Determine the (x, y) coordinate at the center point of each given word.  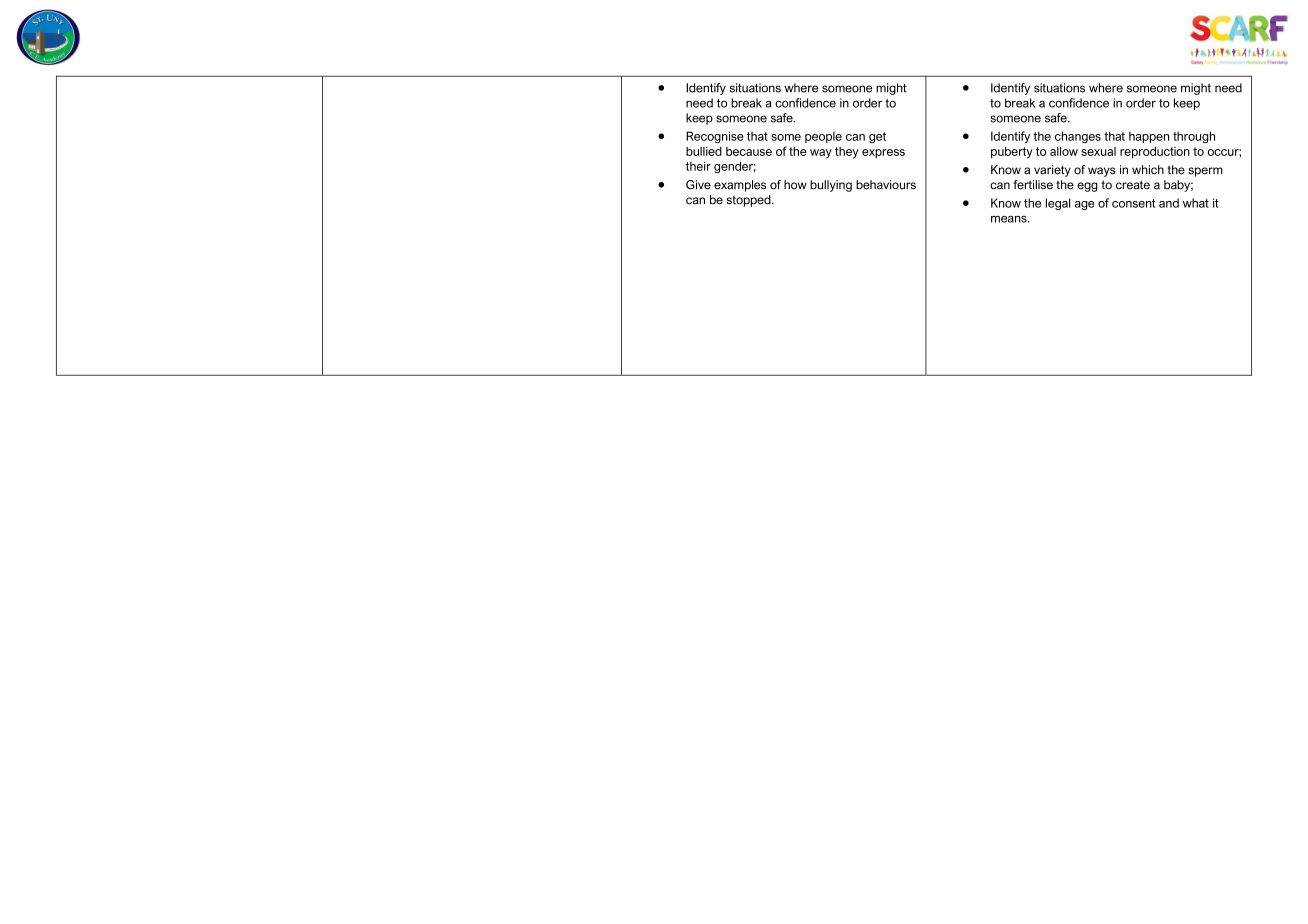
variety (1052, 171)
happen (1149, 137)
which (1148, 170)
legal (1058, 204)
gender (735, 167)
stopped (750, 201)
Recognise (714, 137)
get (877, 138)
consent (1133, 203)
